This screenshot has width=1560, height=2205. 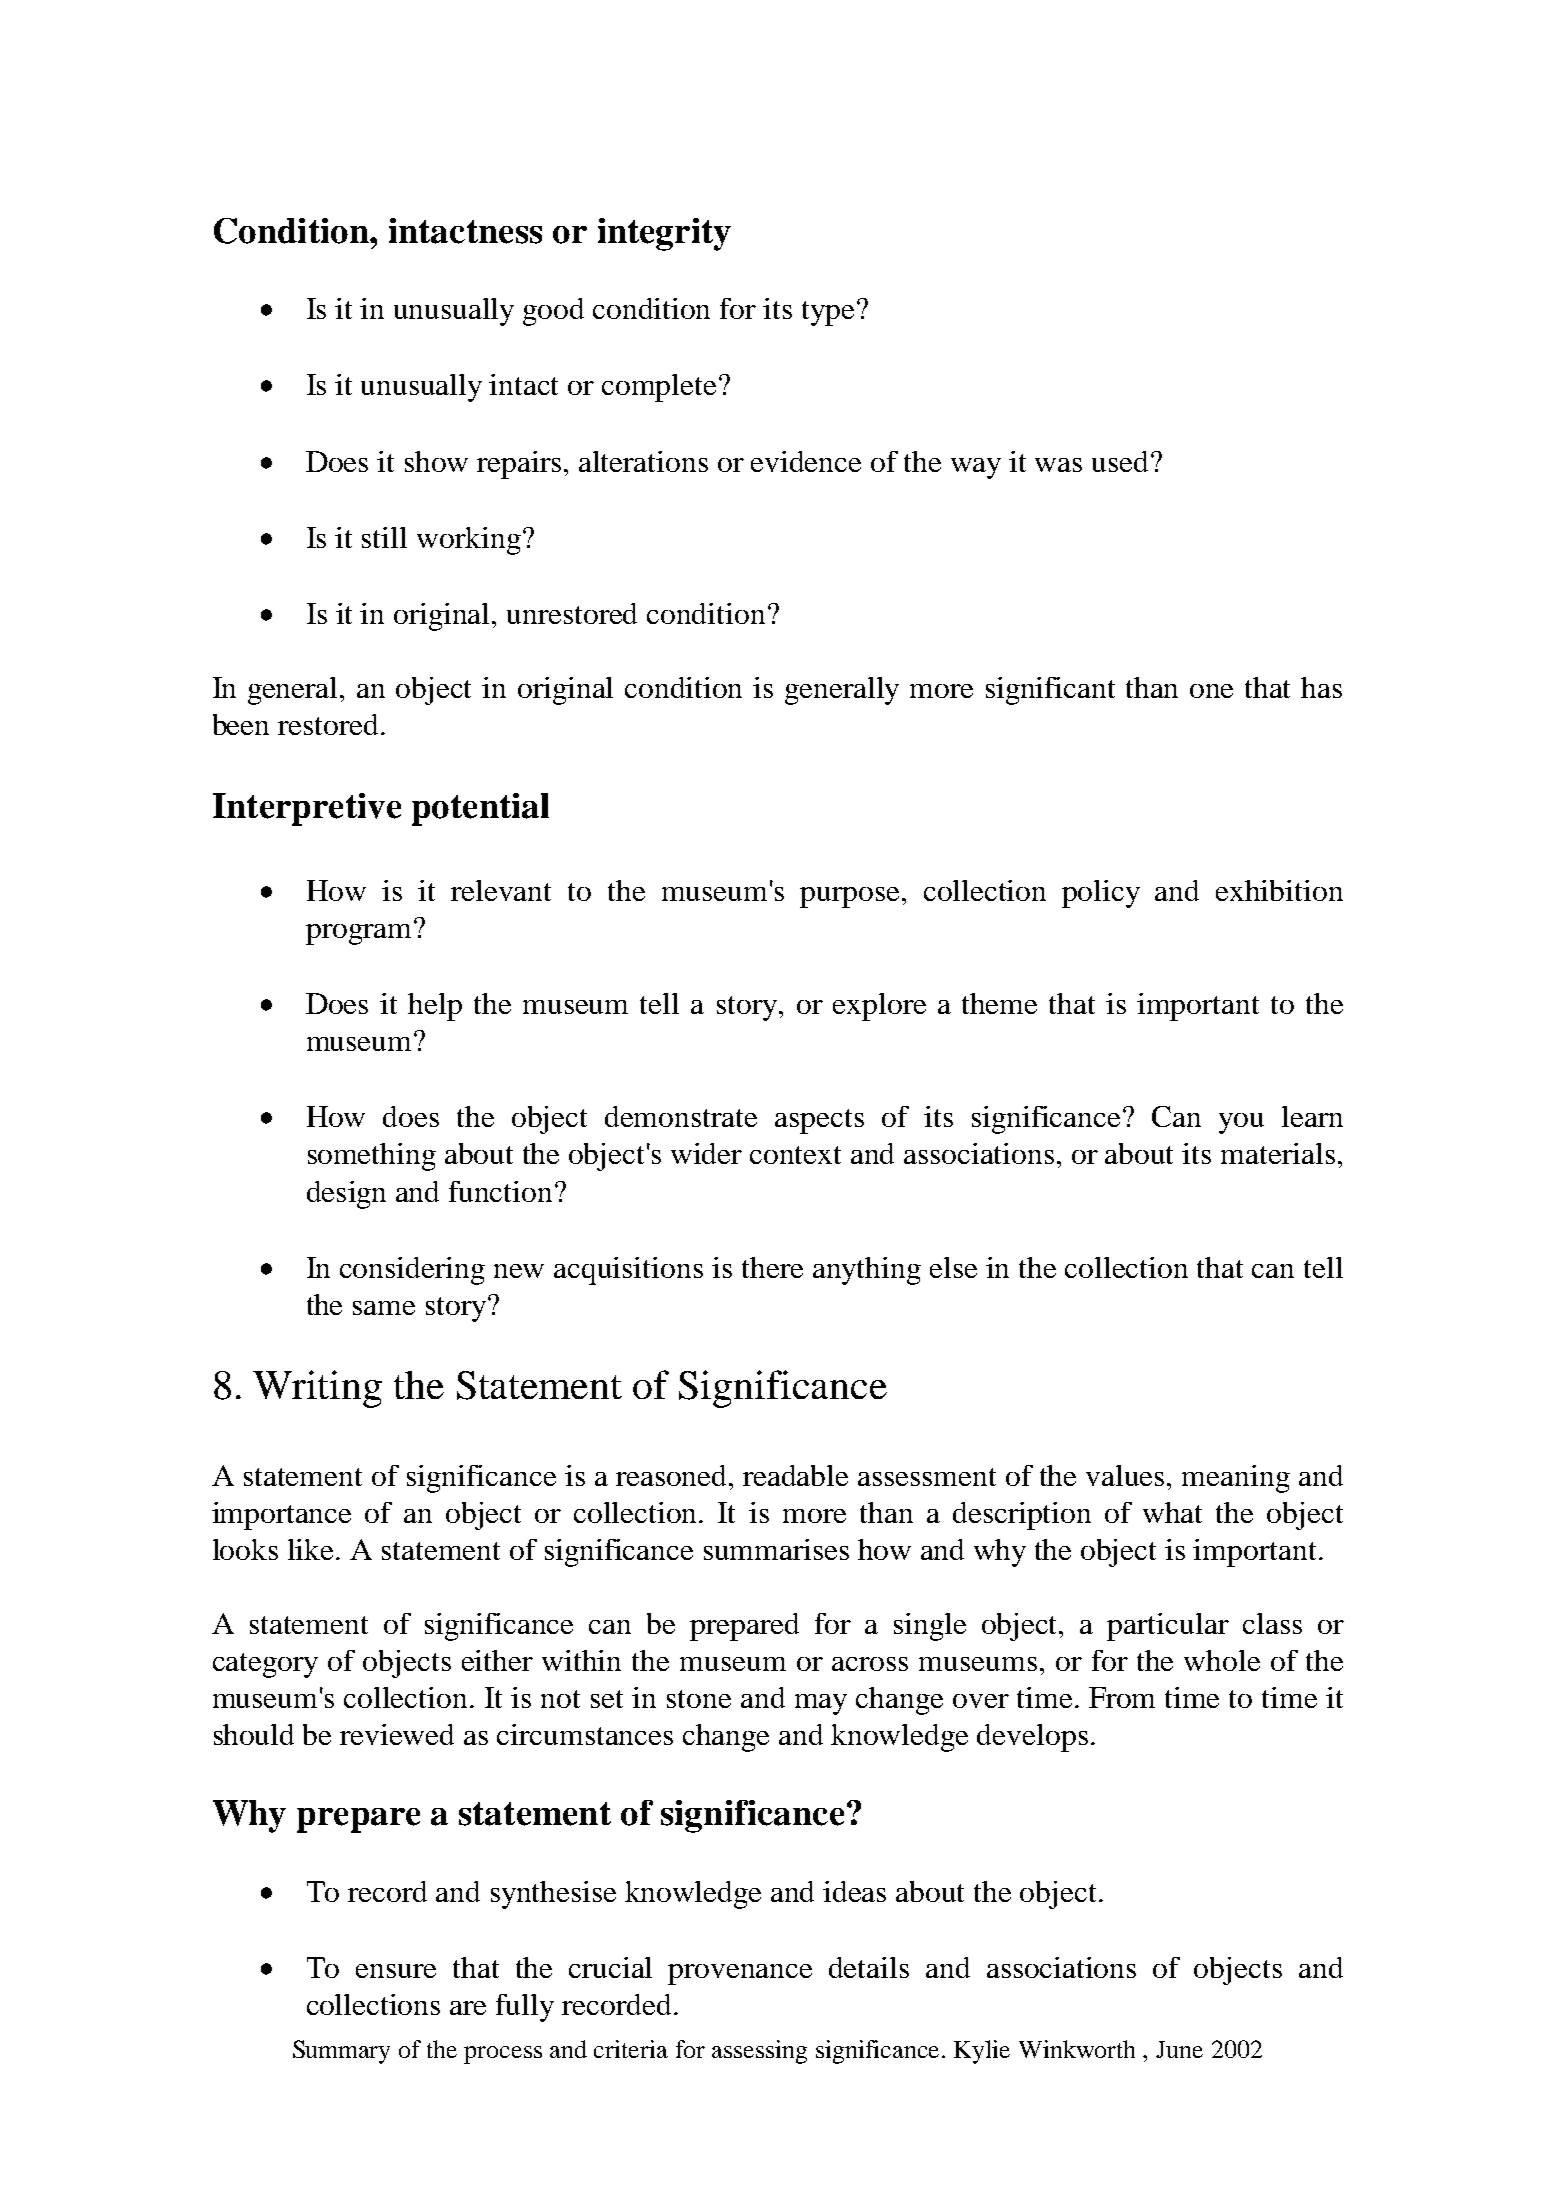 I want to click on you, so click(x=1241, y=1123).
